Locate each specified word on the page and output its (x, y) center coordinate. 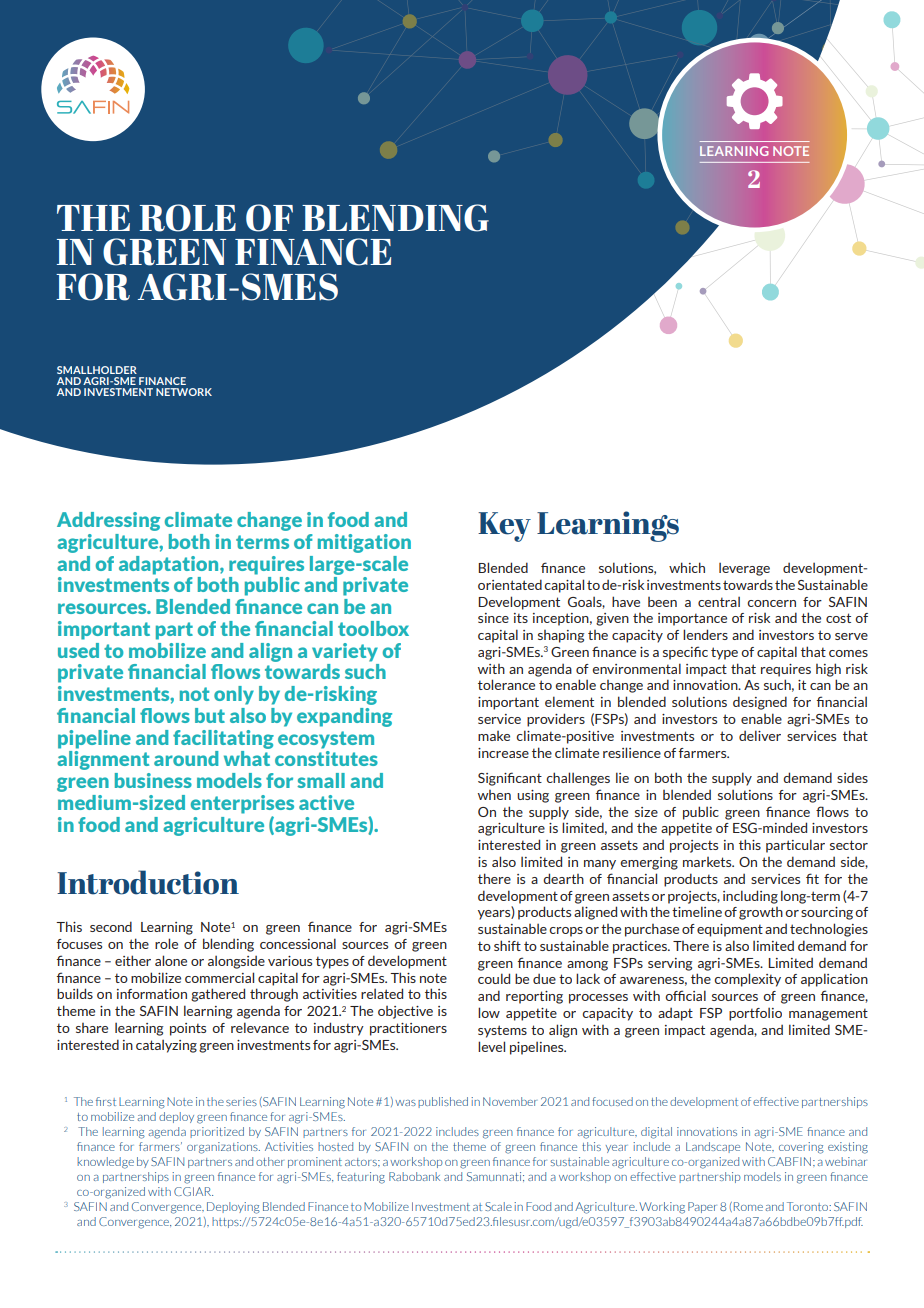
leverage (744, 569)
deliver (760, 735)
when (494, 795)
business (153, 780)
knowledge (105, 1163)
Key (504, 527)
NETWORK (184, 392)
